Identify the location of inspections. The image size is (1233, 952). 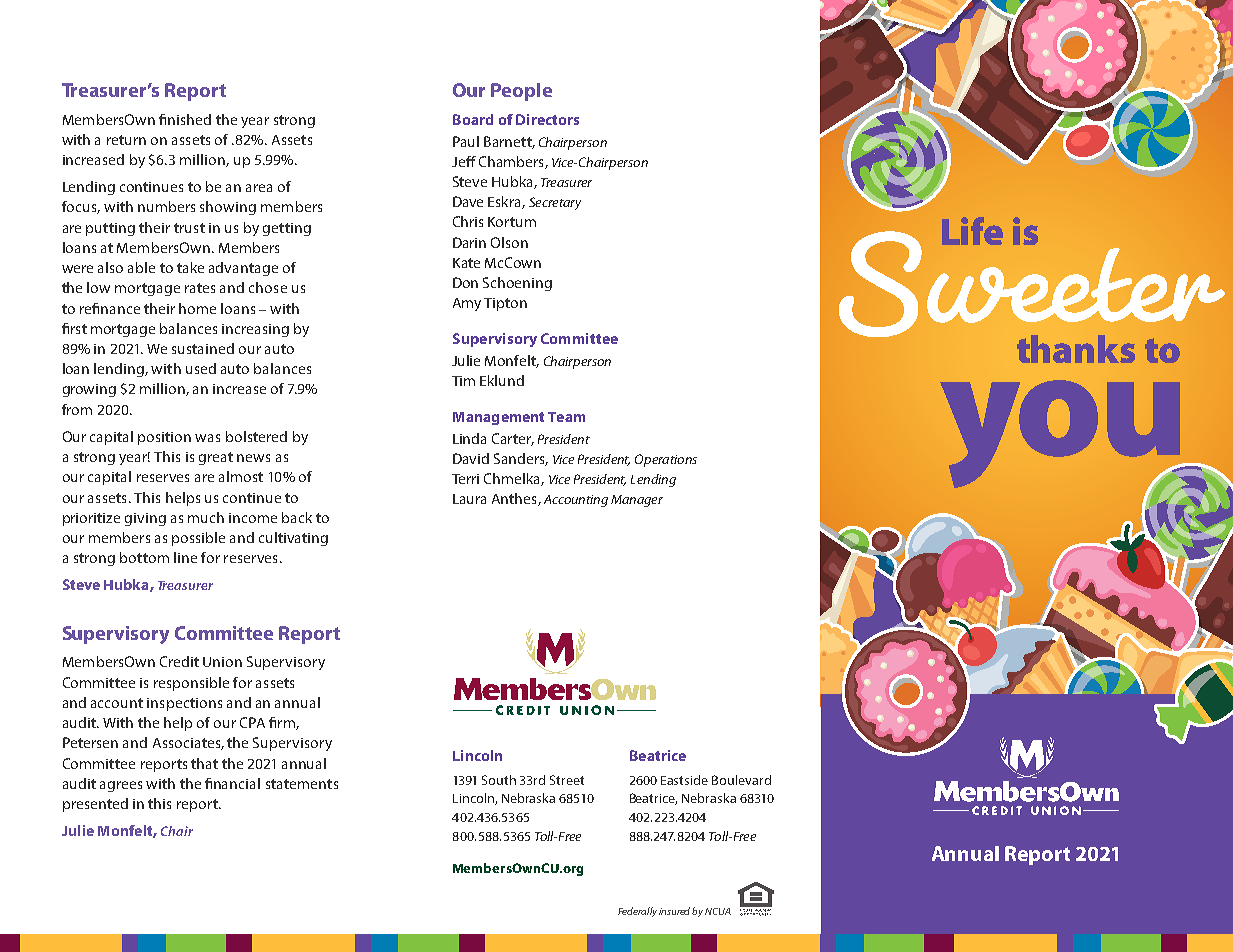
(184, 704).
